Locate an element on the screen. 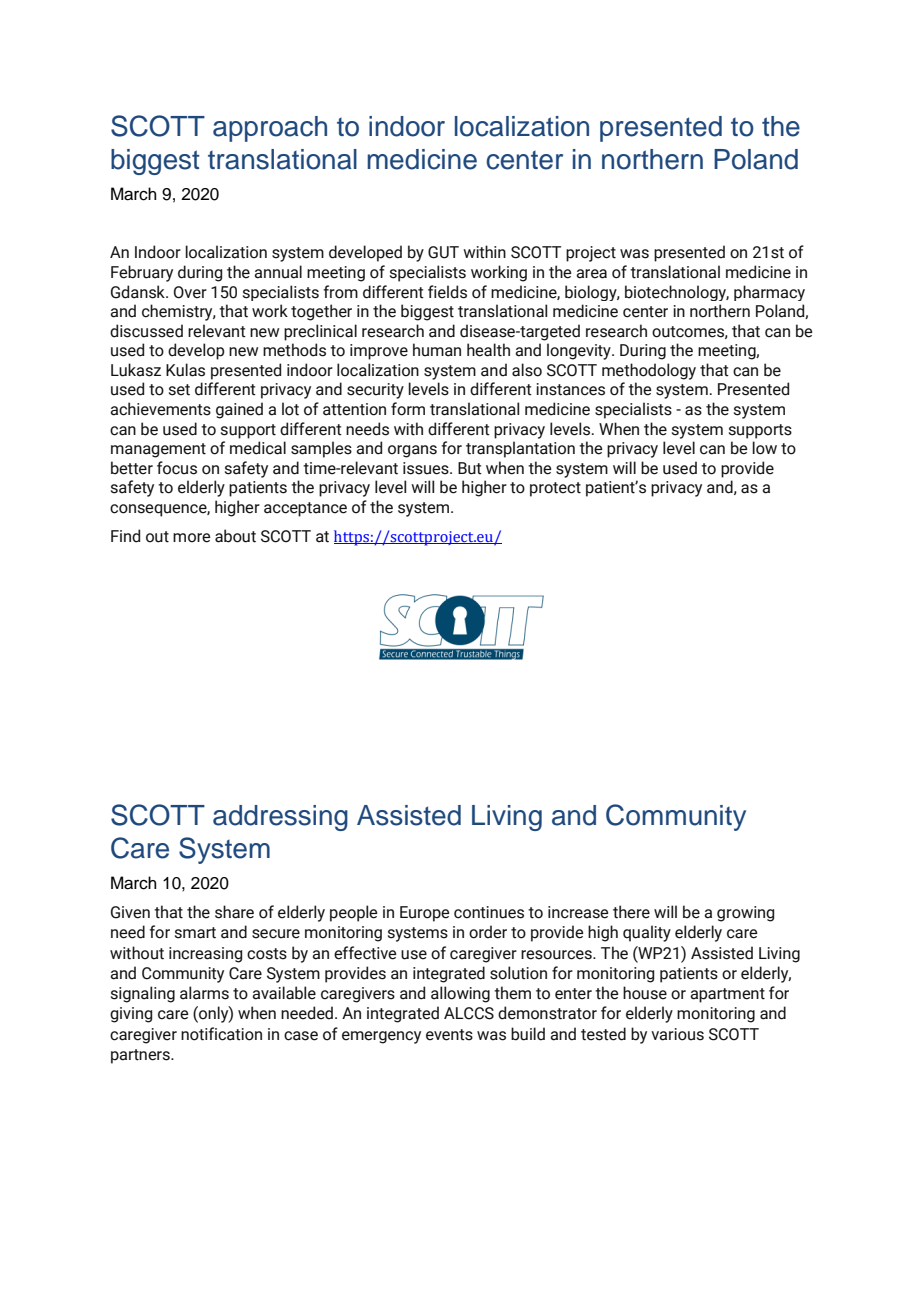  biotechnology is located at coordinates (677, 293).
